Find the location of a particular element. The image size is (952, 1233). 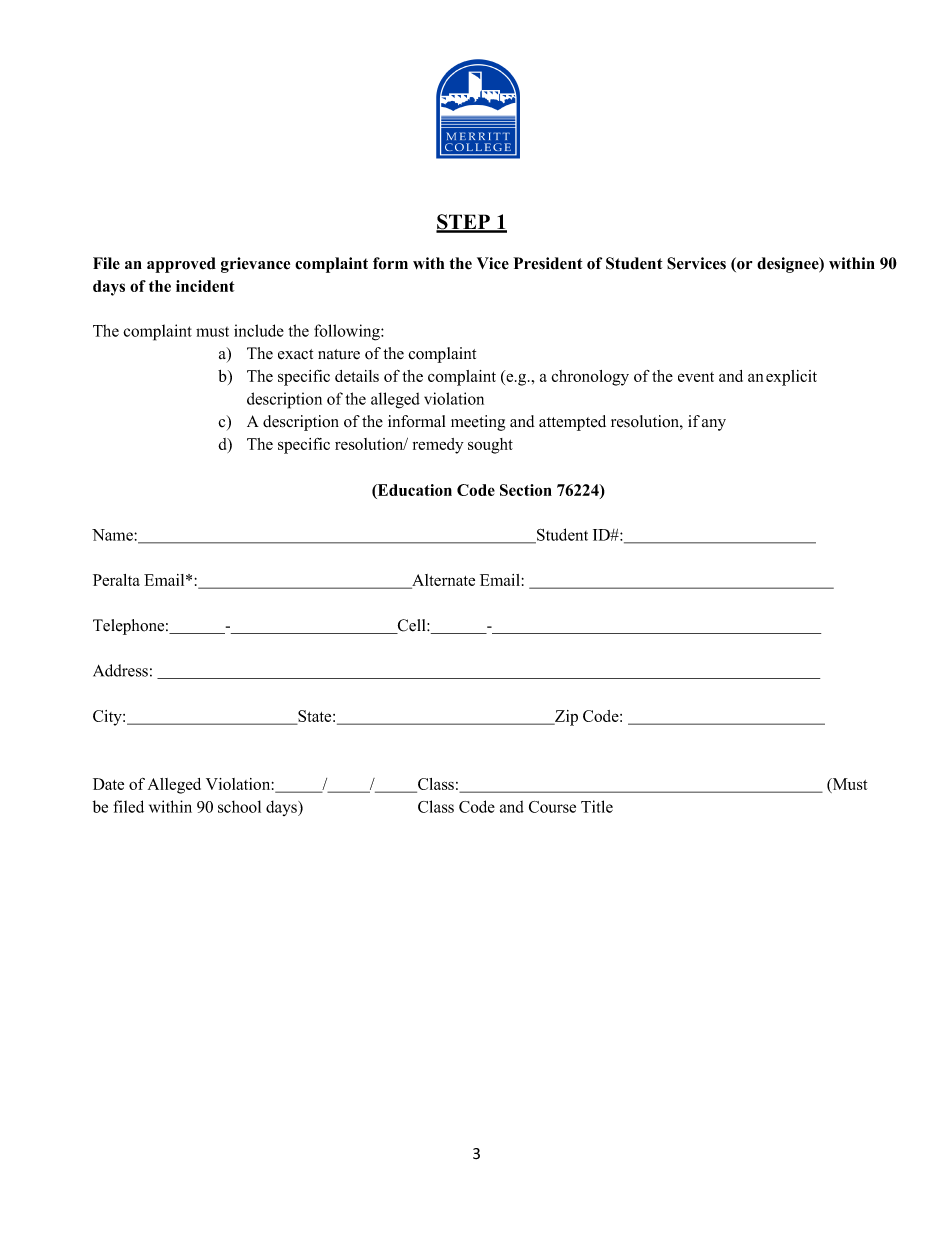

STEP is located at coordinates (464, 223).
